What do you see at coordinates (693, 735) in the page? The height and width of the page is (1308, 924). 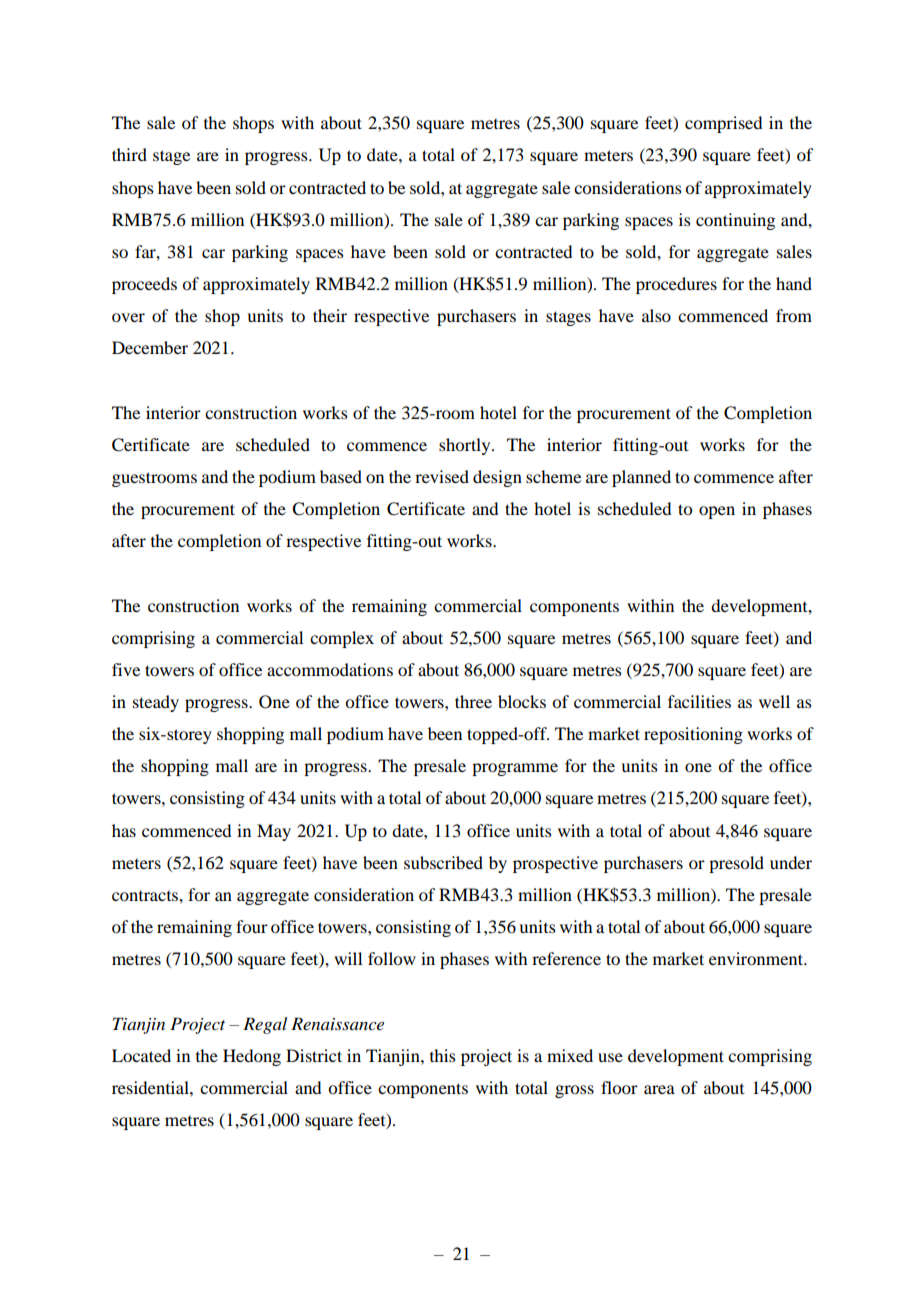 I see `repositioning` at bounding box center [693, 735].
